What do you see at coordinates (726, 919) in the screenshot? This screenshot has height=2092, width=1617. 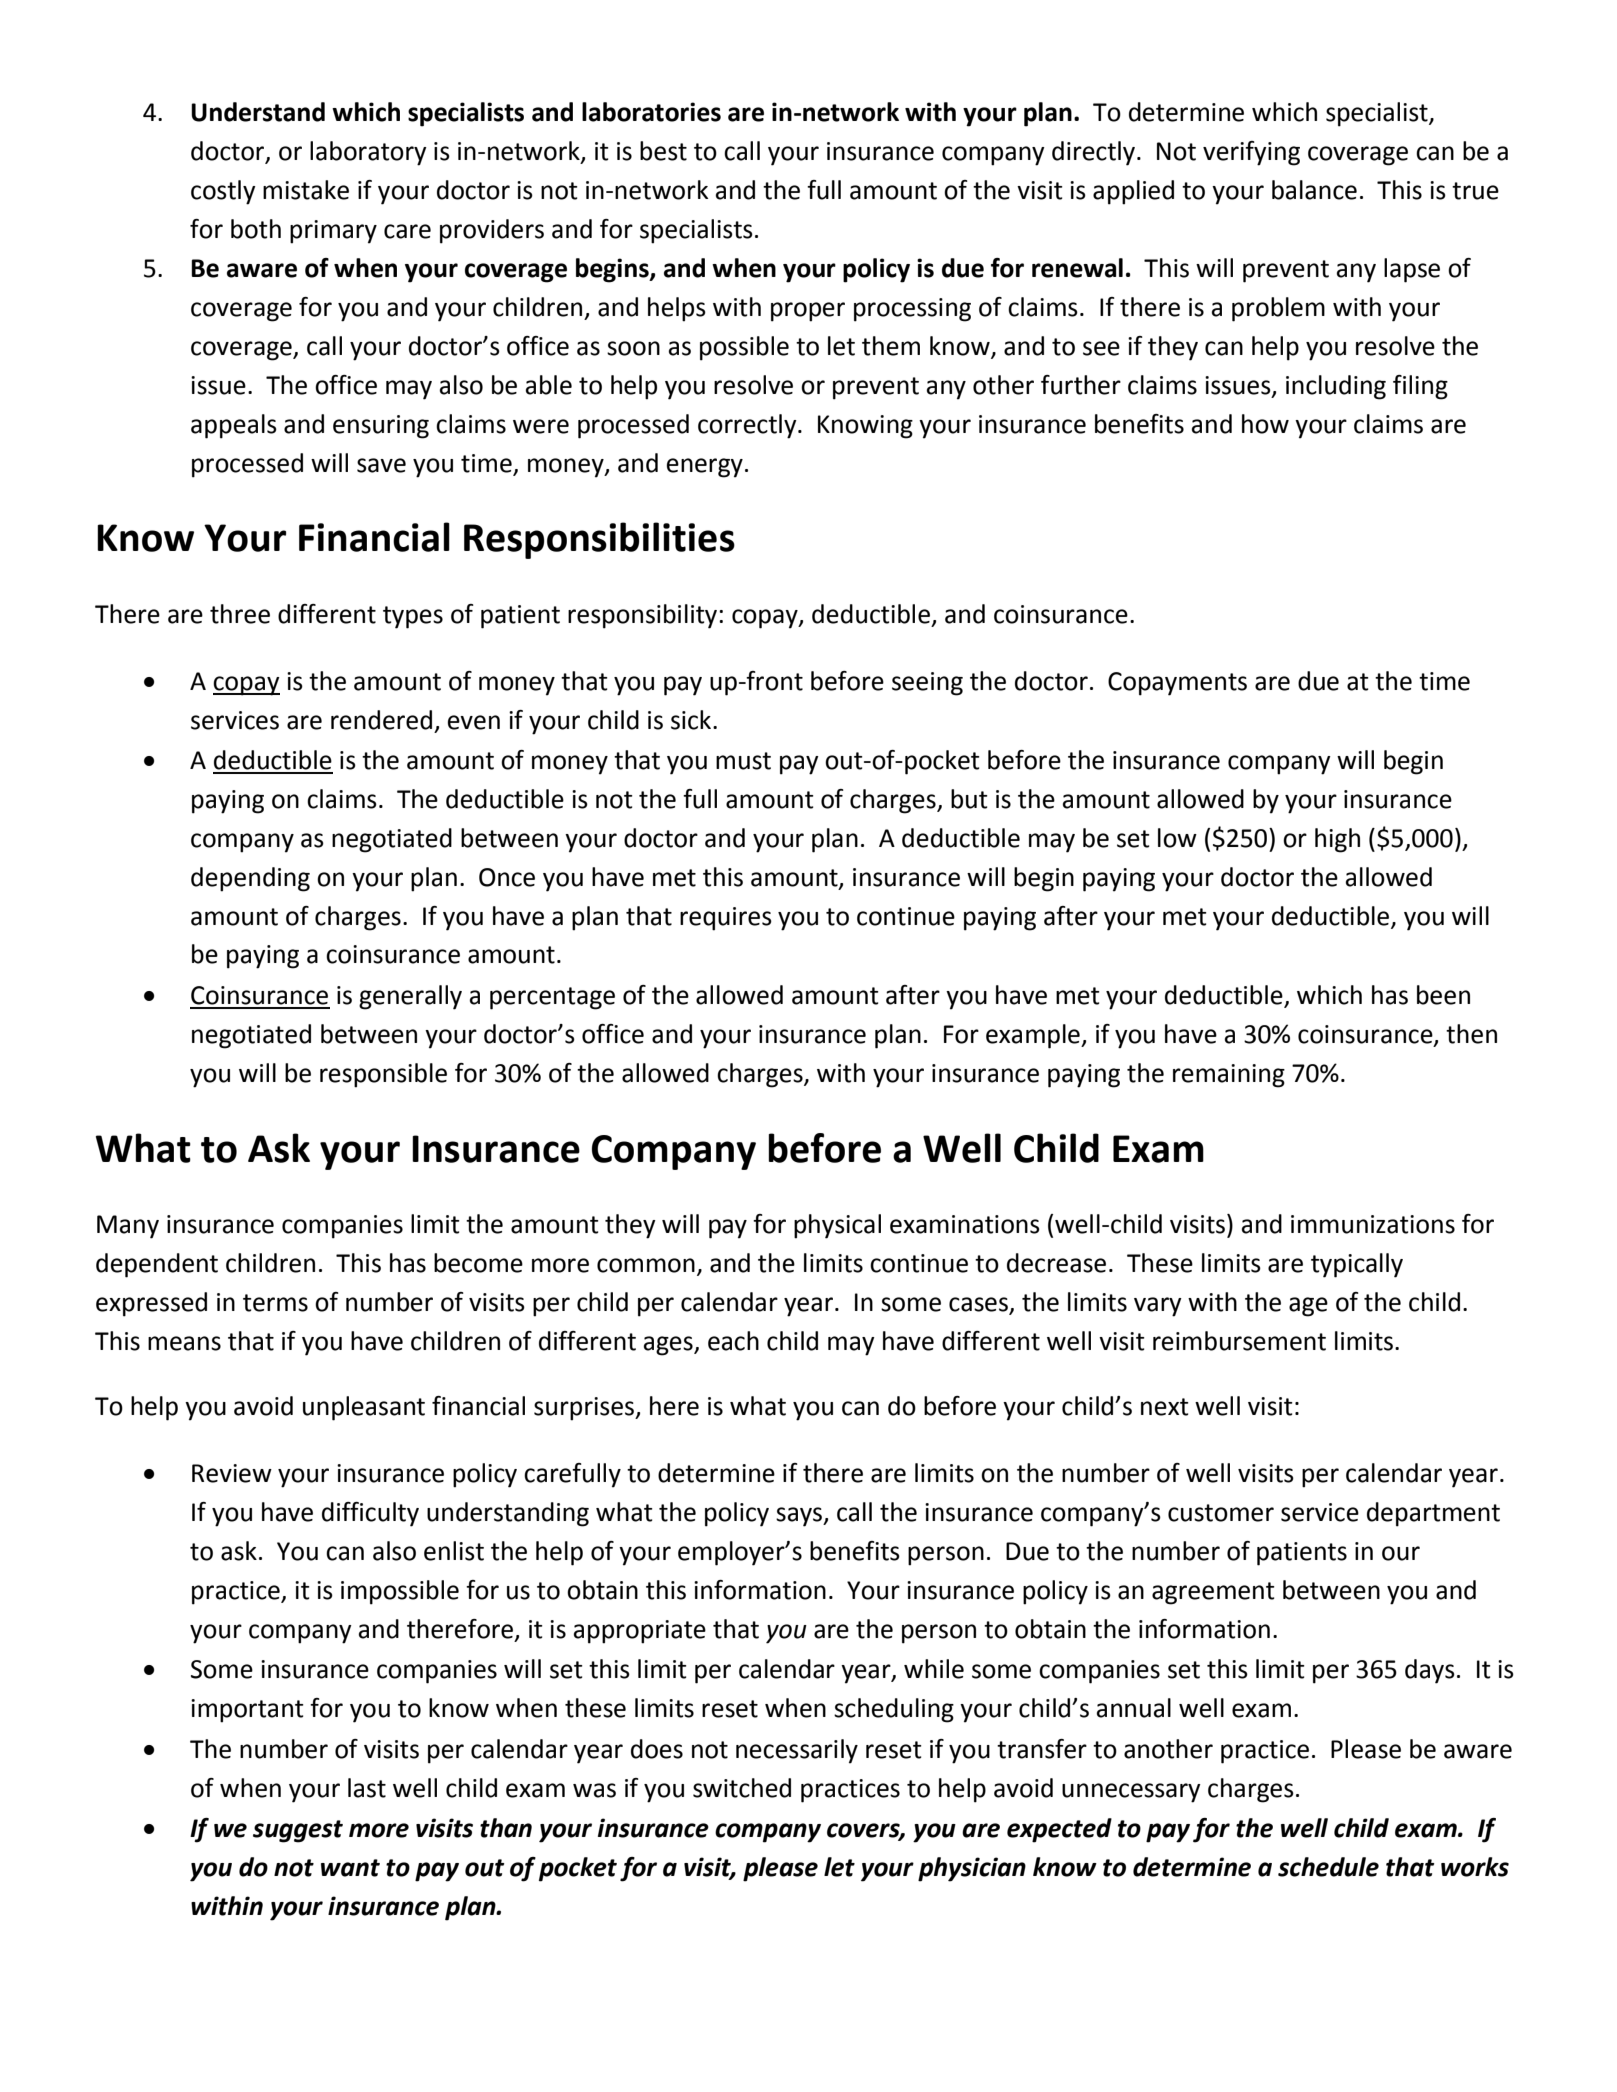 I see `requires` at bounding box center [726, 919].
